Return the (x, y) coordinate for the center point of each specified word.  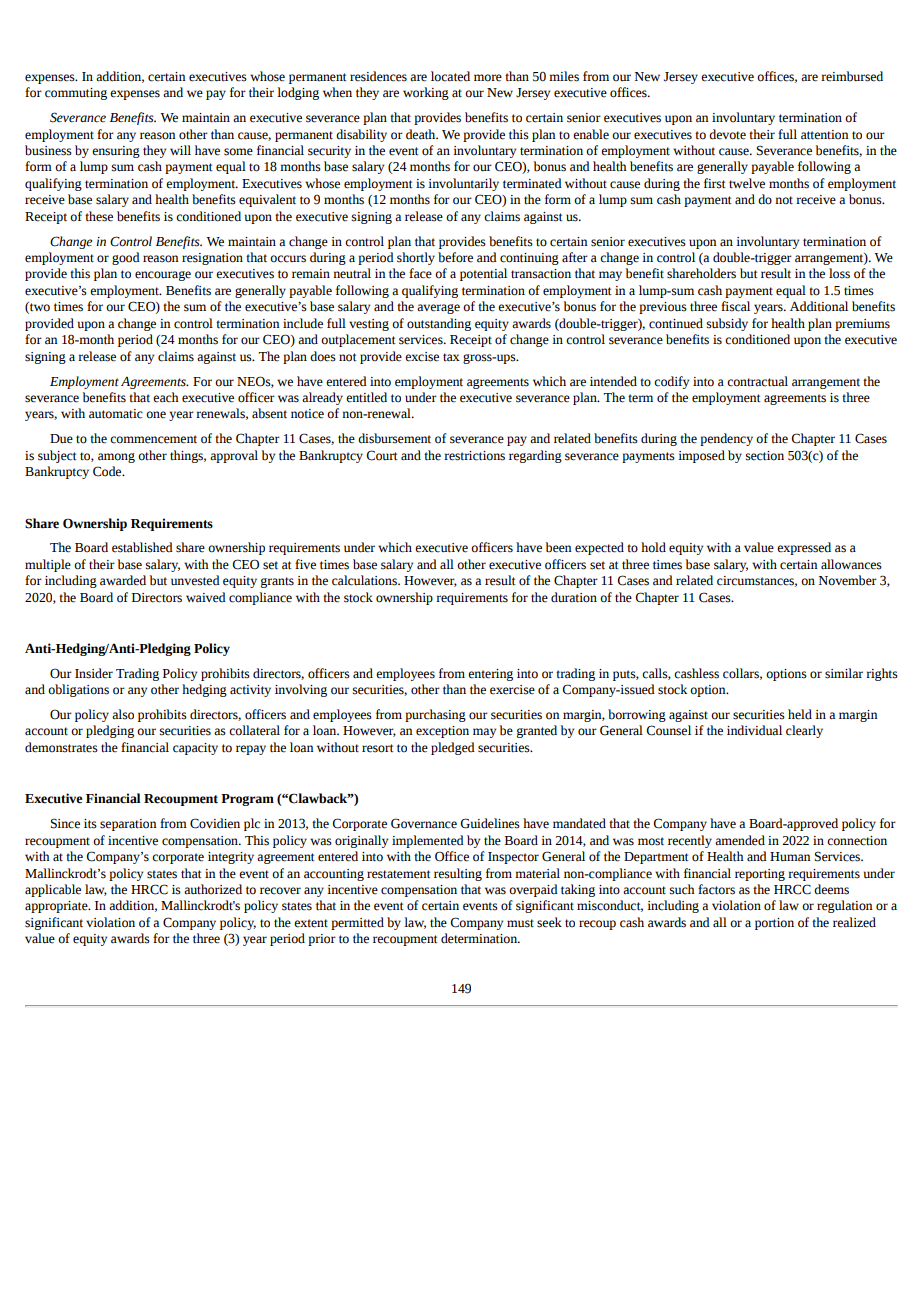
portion (774, 924)
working (426, 93)
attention (825, 135)
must (520, 923)
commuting (76, 94)
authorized (213, 889)
